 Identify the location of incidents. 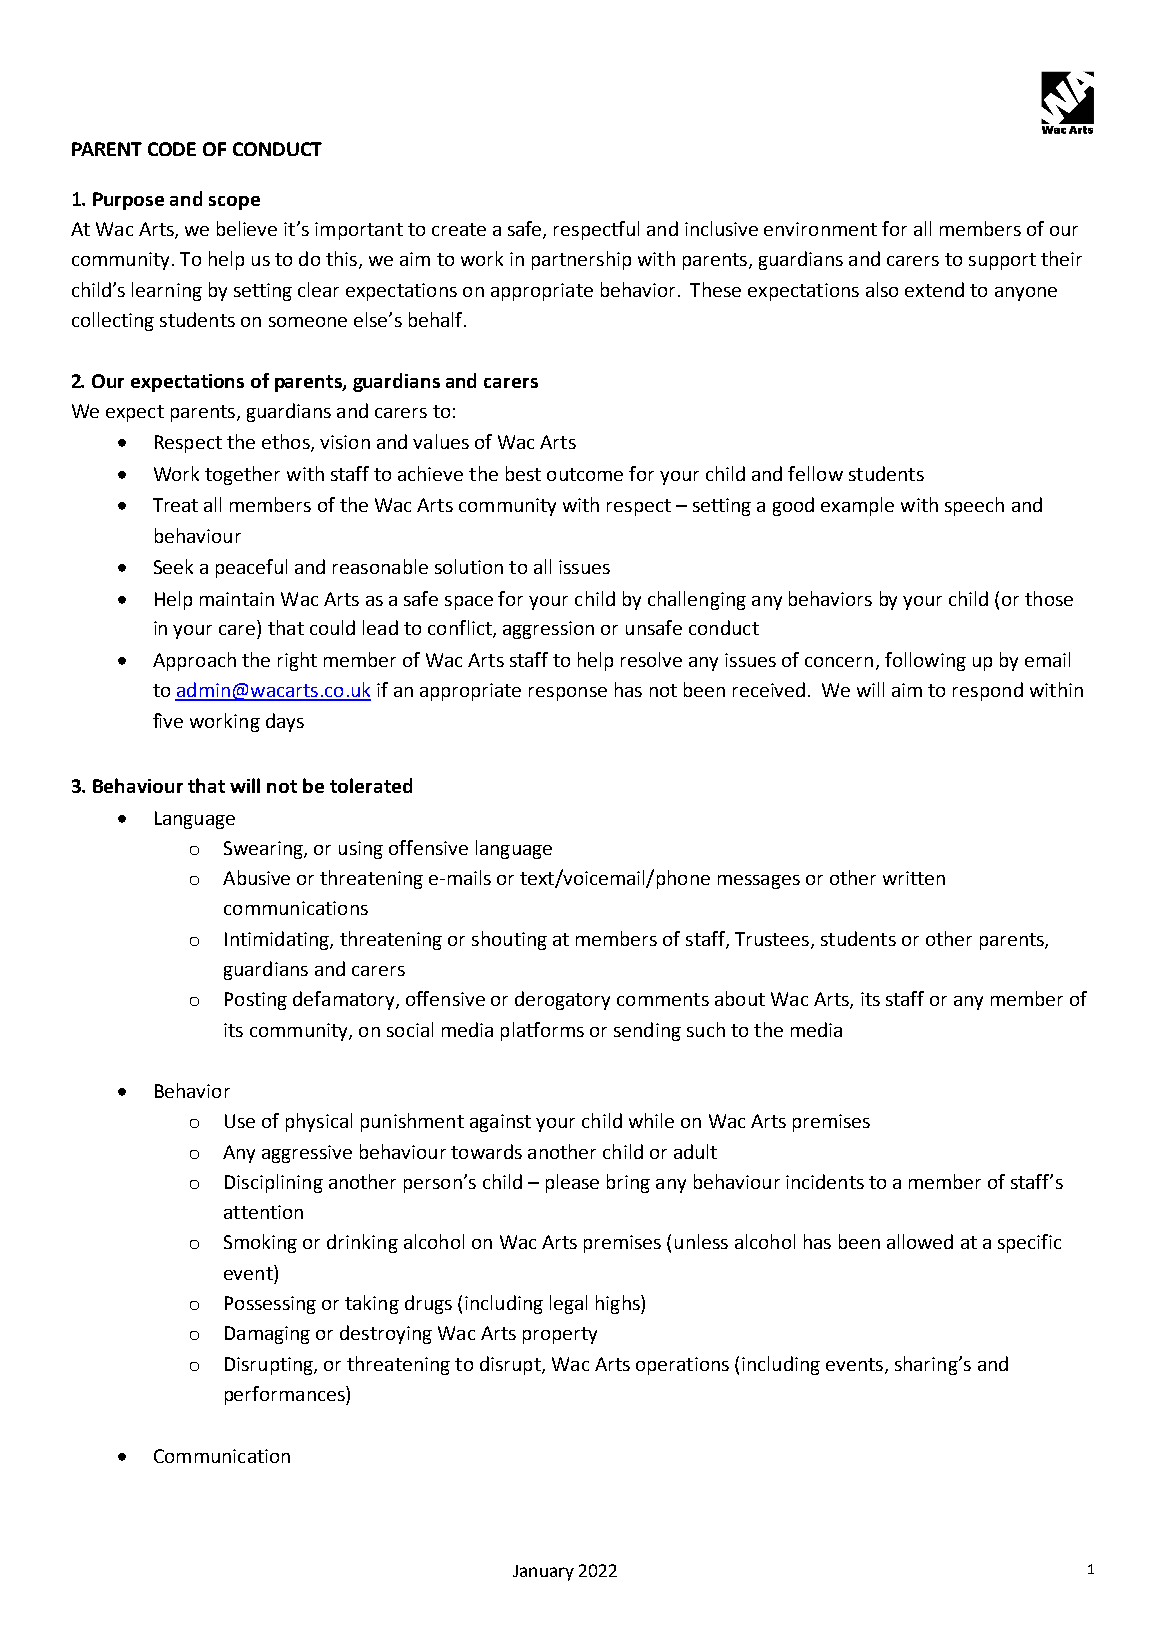
(825, 1181).
